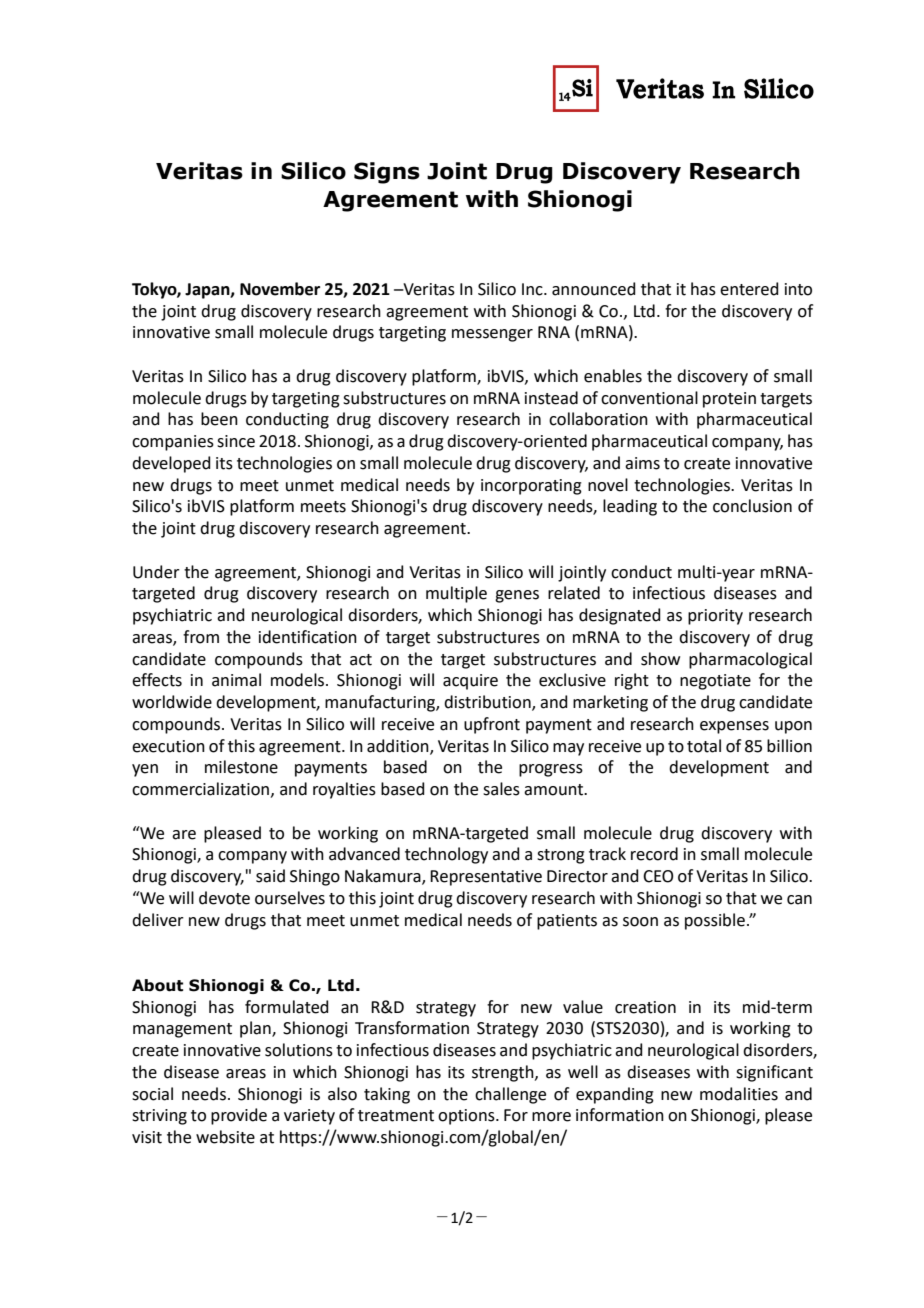 This page has height=1308, width=924. I want to click on Signs, so click(387, 173).
